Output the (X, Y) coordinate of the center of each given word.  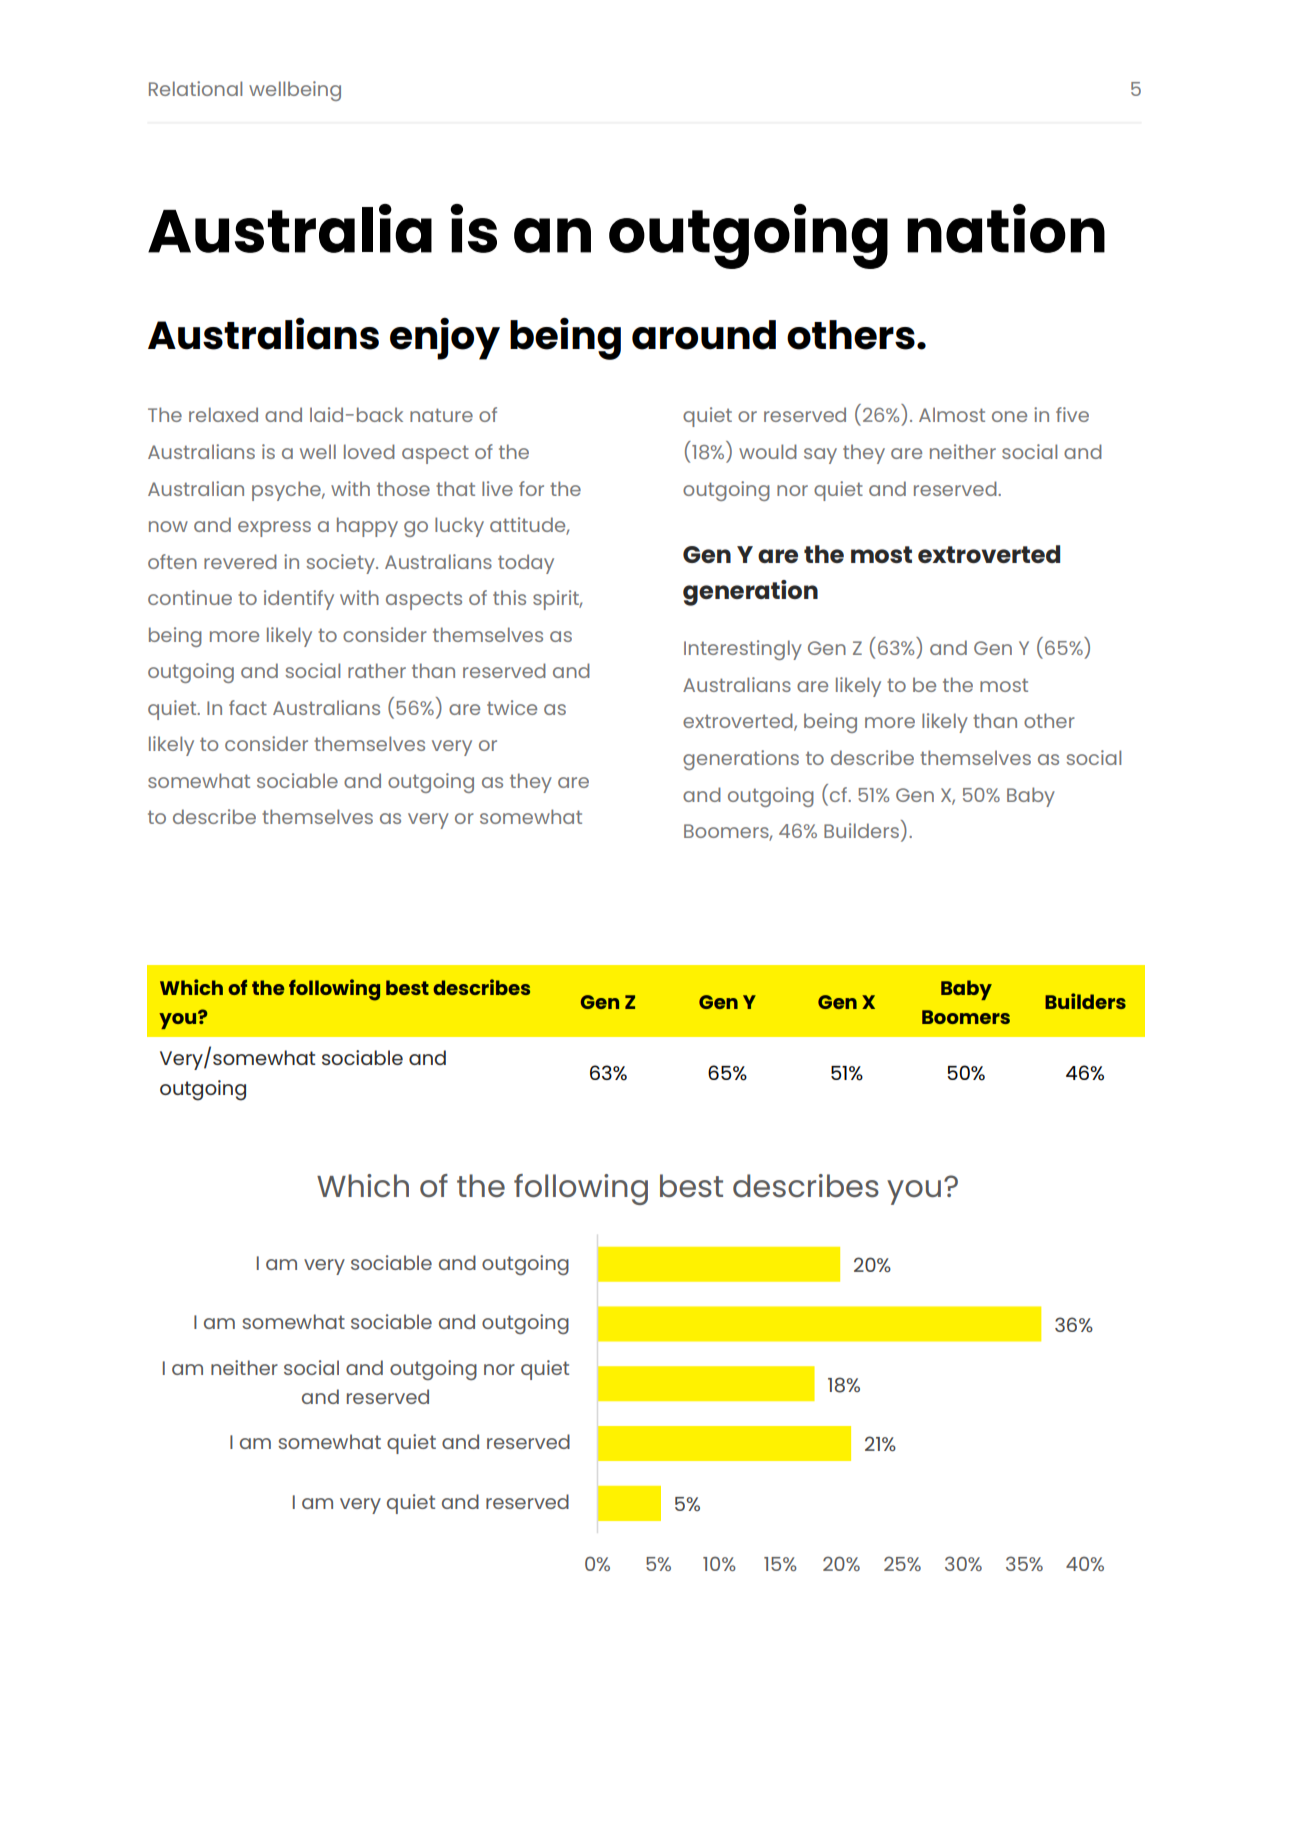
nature (441, 415)
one (1009, 416)
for (531, 488)
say (820, 456)
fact (248, 707)
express (274, 529)
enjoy (445, 338)
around (704, 335)
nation (1006, 228)
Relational (195, 88)
